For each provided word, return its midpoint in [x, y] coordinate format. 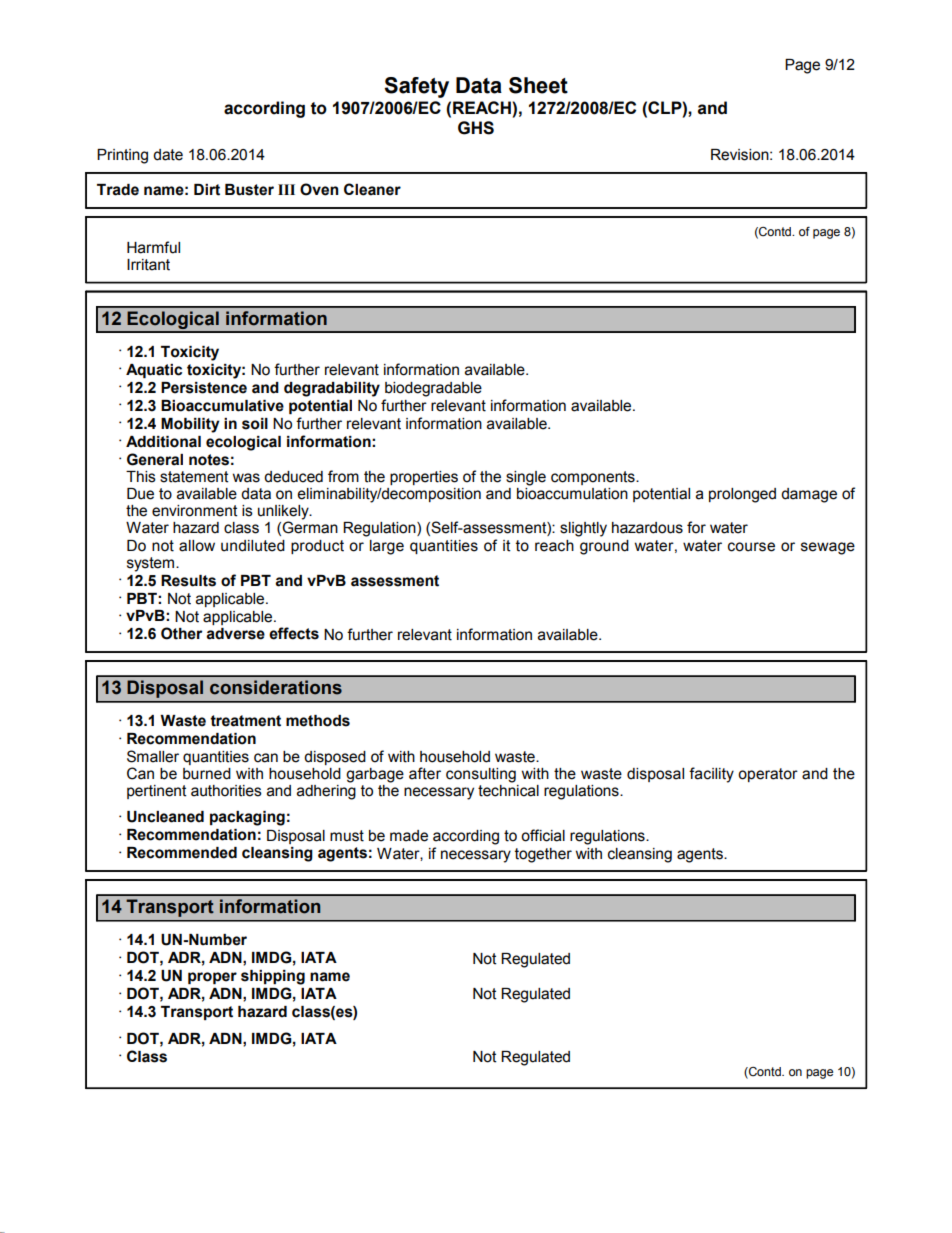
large [387, 547]
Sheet [538, 85]
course [751, 547]
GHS [476, 128]
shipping [273, 977]
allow [197, 546]
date [168, 155]
